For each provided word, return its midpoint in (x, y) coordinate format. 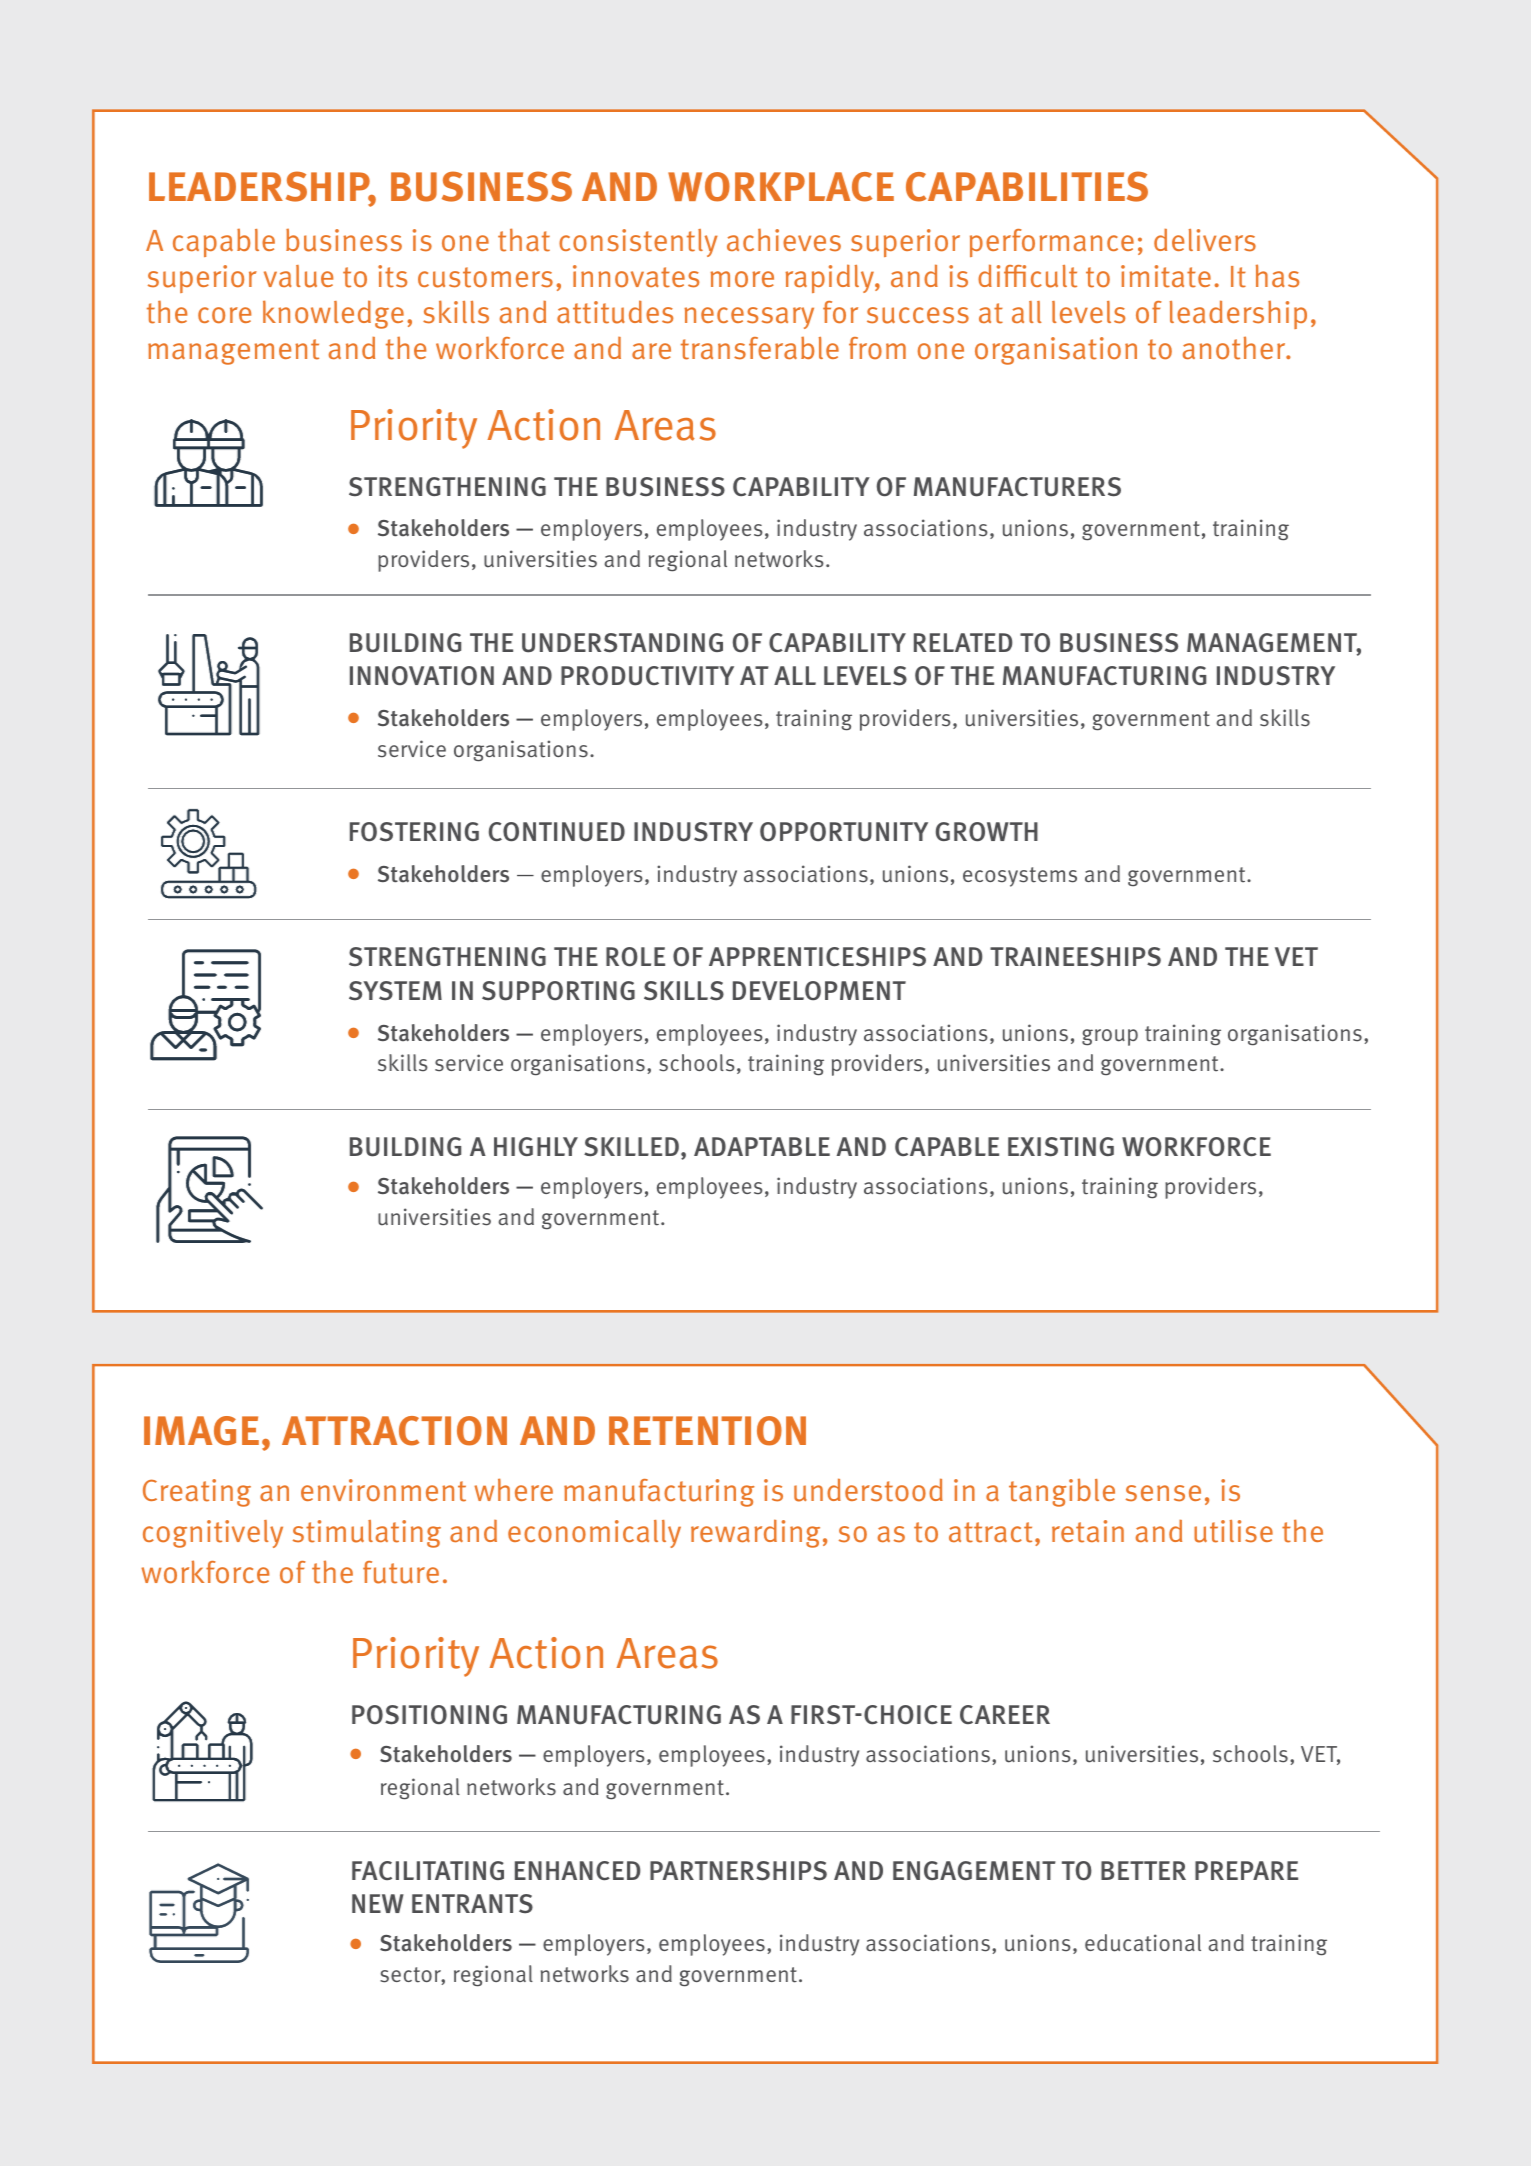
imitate (1166, 276)
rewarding (755, 1533)
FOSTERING (414, 832)
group (1110, 1037)
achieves (784, 240)
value (298, 276)
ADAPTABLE (762, 1146)
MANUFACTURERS (1017, 487)
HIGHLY (536, 1146)
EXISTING (1061, 1147)
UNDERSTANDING (622, 643)
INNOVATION (422, 675)
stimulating (367, 1534)
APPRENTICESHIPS (817, 957)
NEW (378, 1903)
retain (1088, 1531)
